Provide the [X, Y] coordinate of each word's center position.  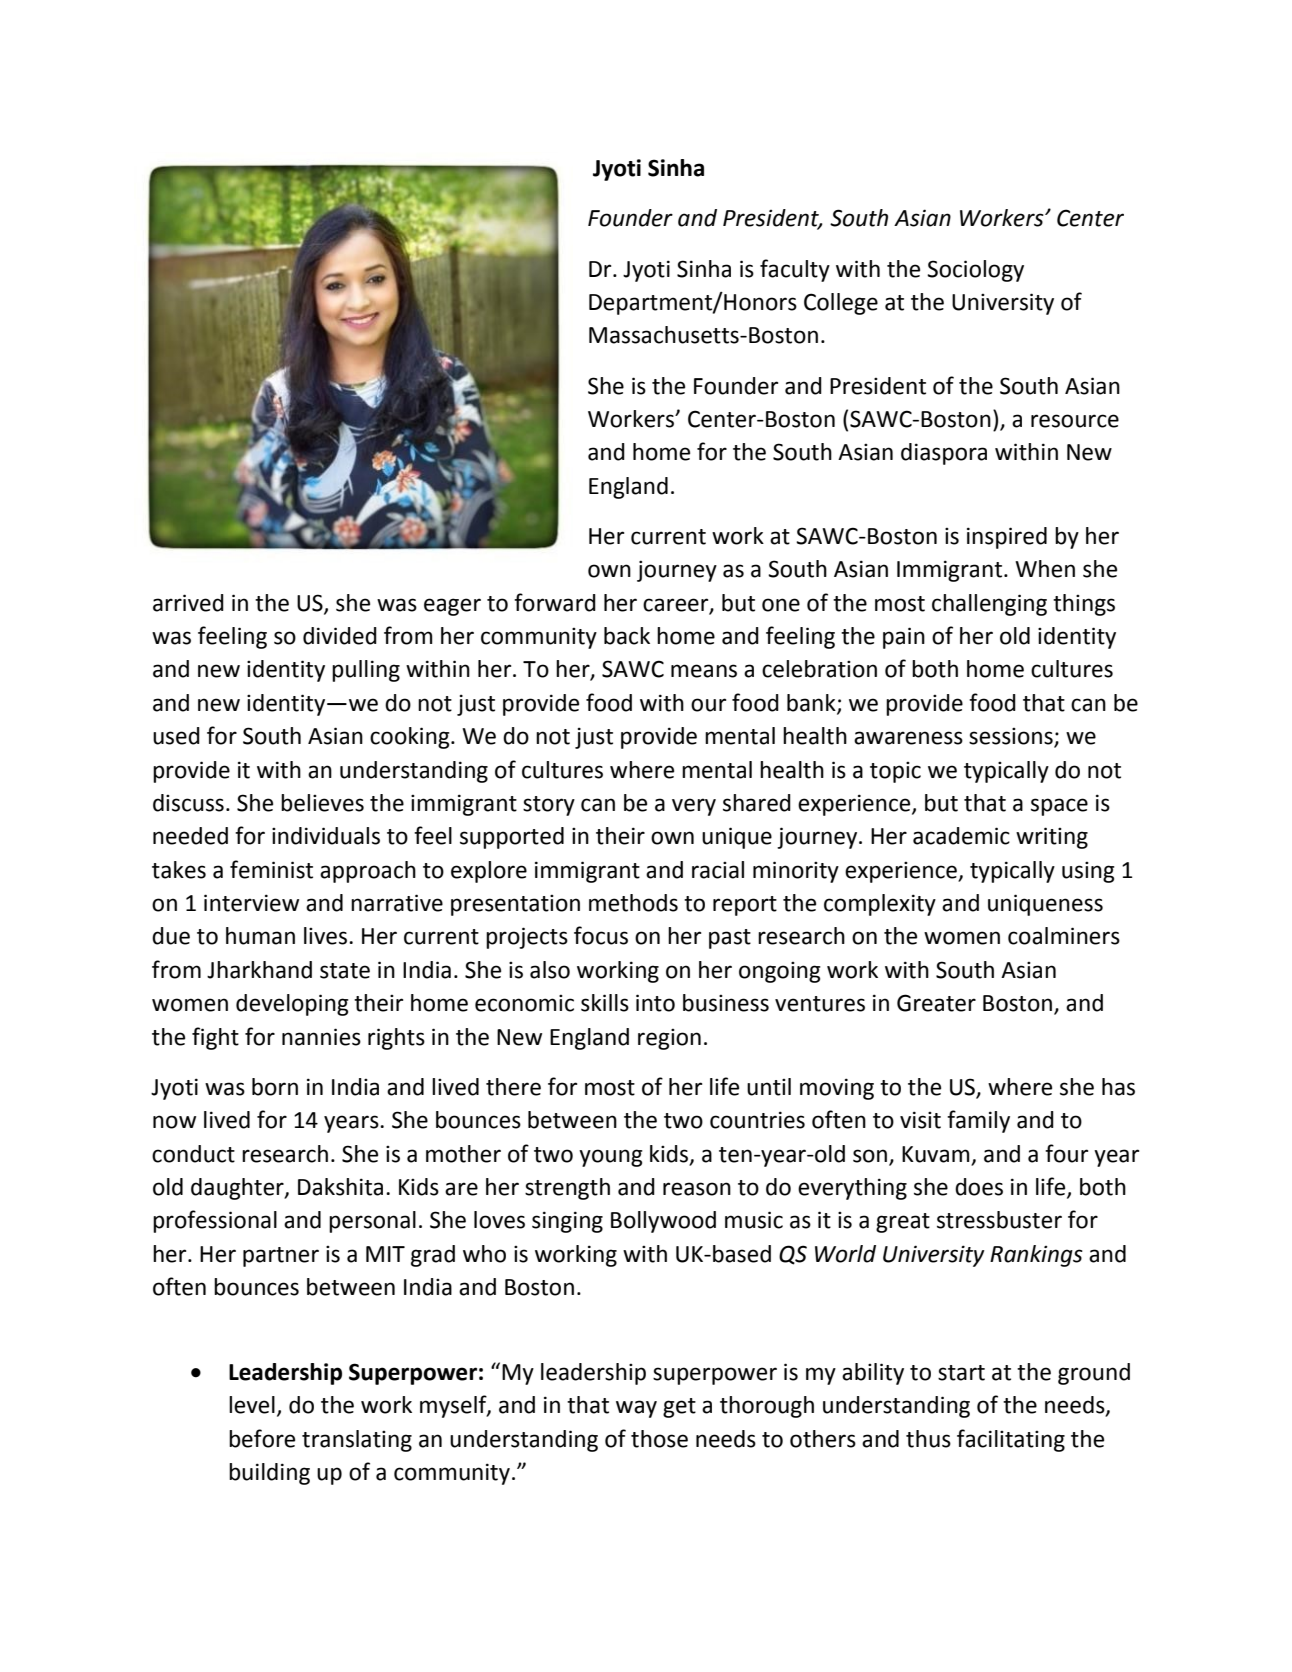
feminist [271, 869]
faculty [795, 270]
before [262, 1438]
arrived [188, 603]
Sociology [975, 271]
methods [633, 903]
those [659, 1439]
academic [961, 836]
